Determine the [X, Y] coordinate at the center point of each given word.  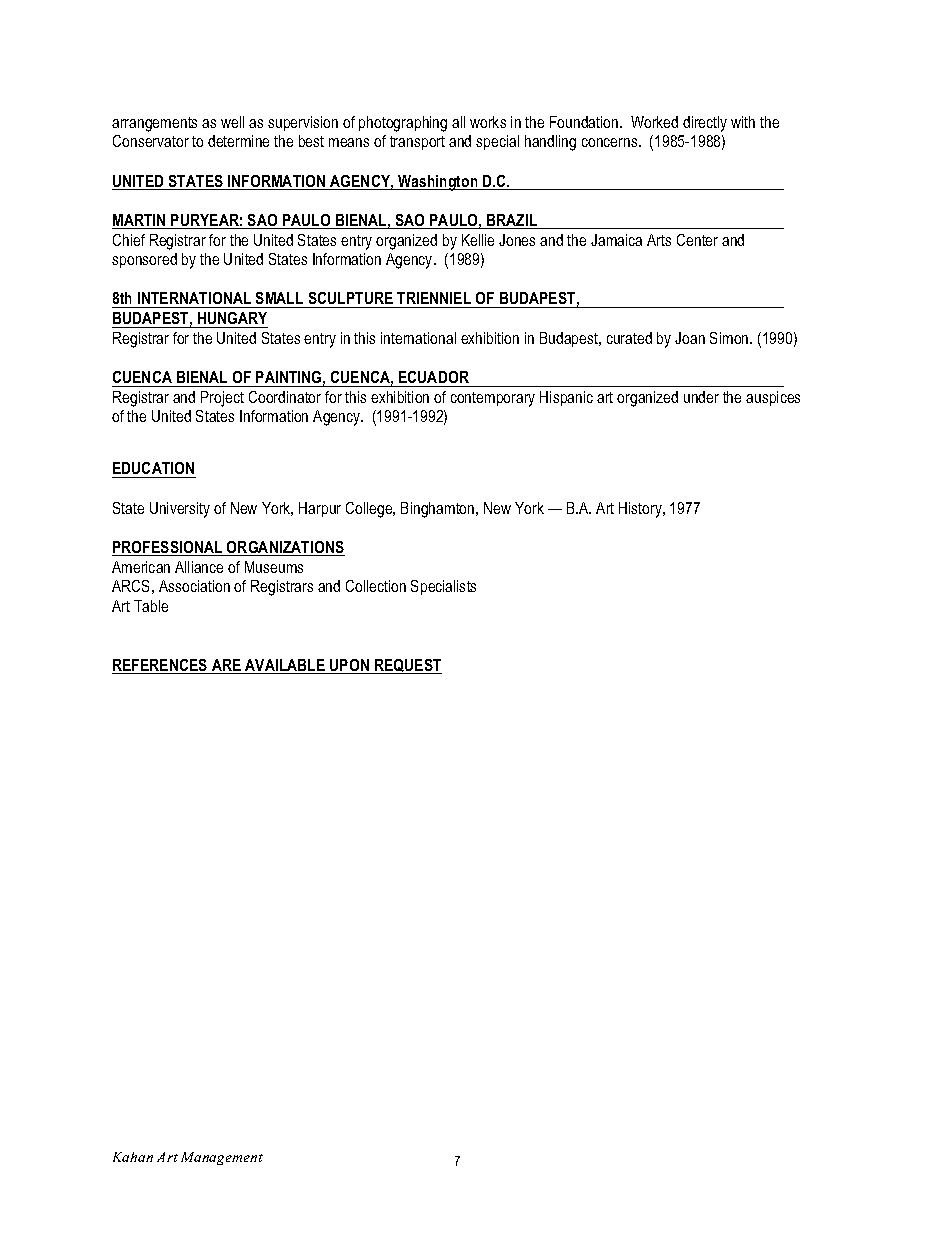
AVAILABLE [285, 666]
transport [417, 143]
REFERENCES [161, 666]
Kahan [133, 1157]
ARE [226, 666]
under [701, 397]
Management [222, 1158]
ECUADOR [434, 377]
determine [238, 141]
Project [222, 399]
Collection [376, 586]
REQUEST [407, 666]
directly [705, 124]
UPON [349, 666]
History [641, 510]
